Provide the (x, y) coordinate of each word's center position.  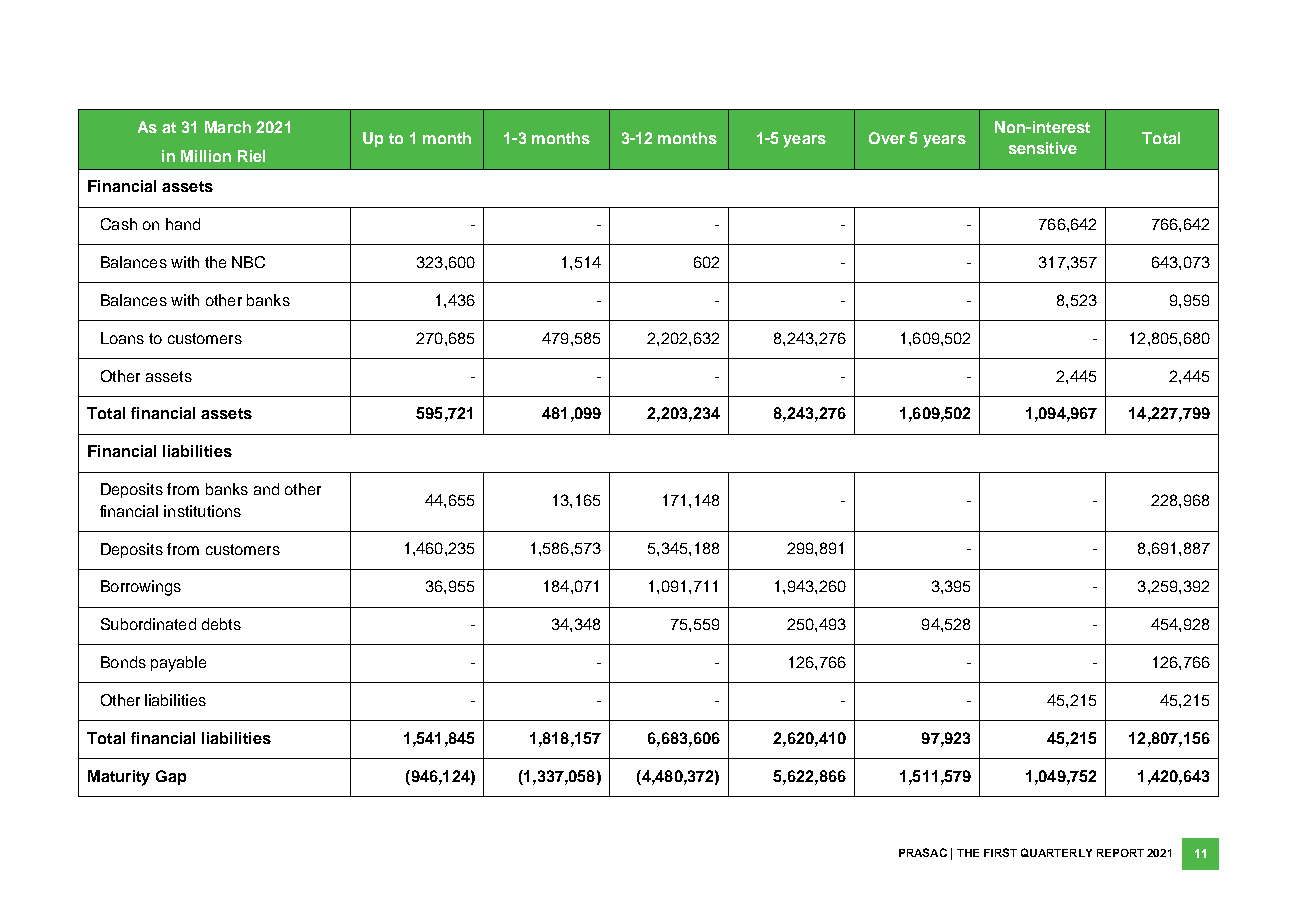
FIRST (1000, 852)
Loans (122, 338)
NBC (248, 262)
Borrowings (141, 588)
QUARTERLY (1056, 852)
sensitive (1043, 148)
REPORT (1120, 853)
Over (887, 138)
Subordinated (148, 624)
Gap (171, 777)
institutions (202, 511)
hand (183, 224)
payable (178, 664)
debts (221, 624)
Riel (251, 156)
